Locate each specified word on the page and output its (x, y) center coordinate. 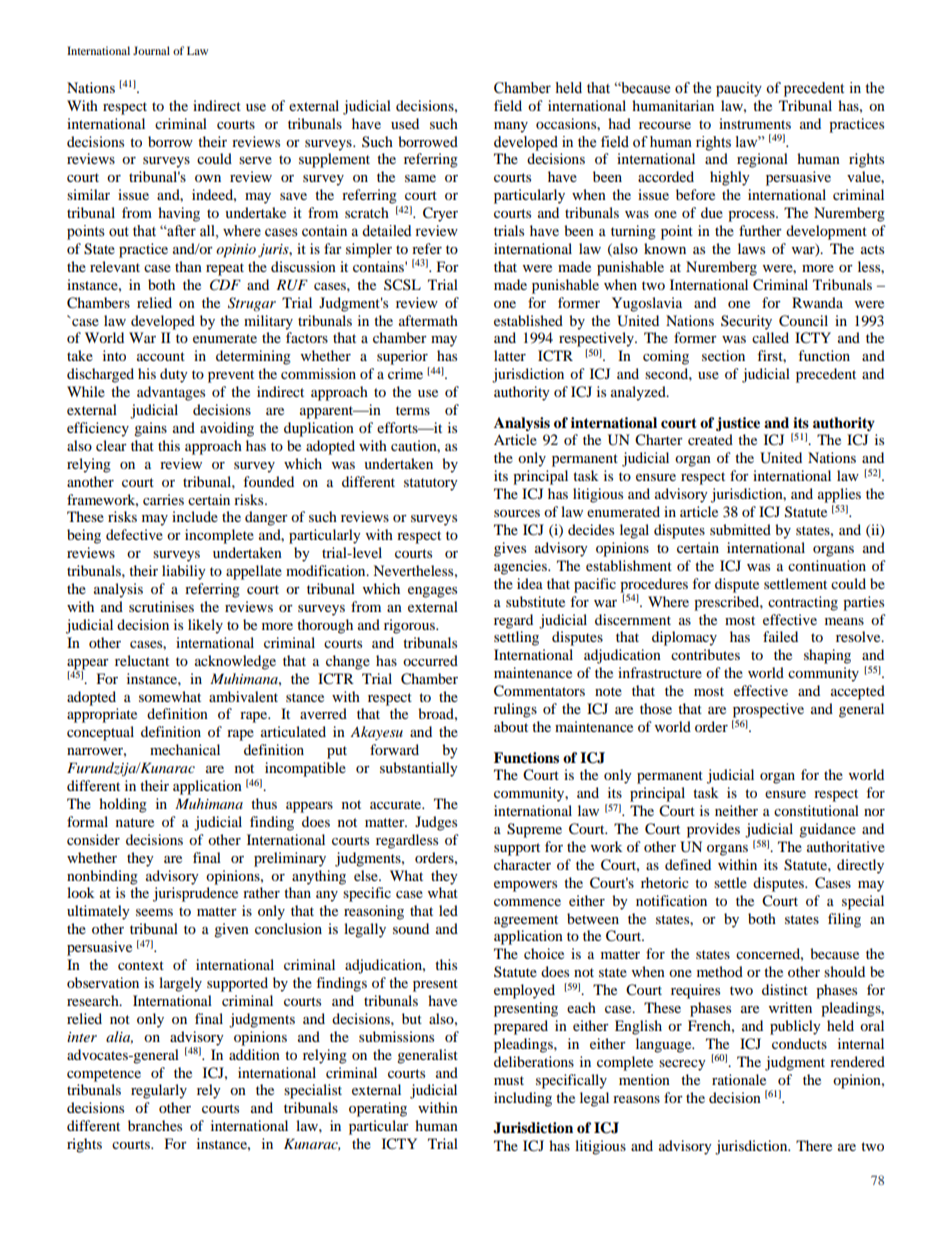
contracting (803, 603)
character (522, 864)
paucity (739, 89)
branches (155, 1125)
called (770, 337)
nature (135, 822)
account (161, 356)
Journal (151, 50)
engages (432, 592)
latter (510, 355)
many (511, 127)
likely (205, 626)
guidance (827, 830)
